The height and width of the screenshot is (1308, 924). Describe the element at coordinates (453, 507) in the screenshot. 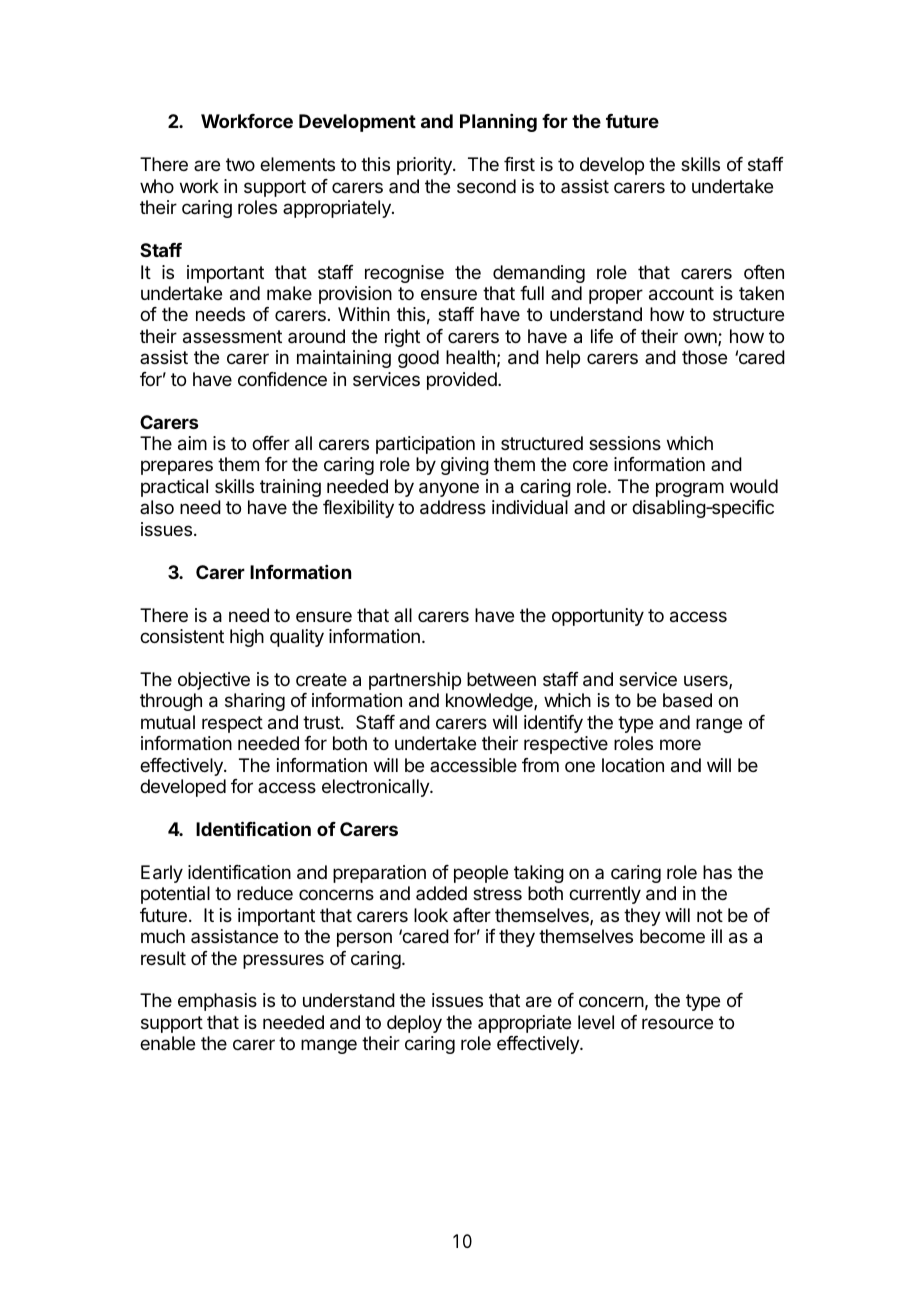

I see `address` at that location.
